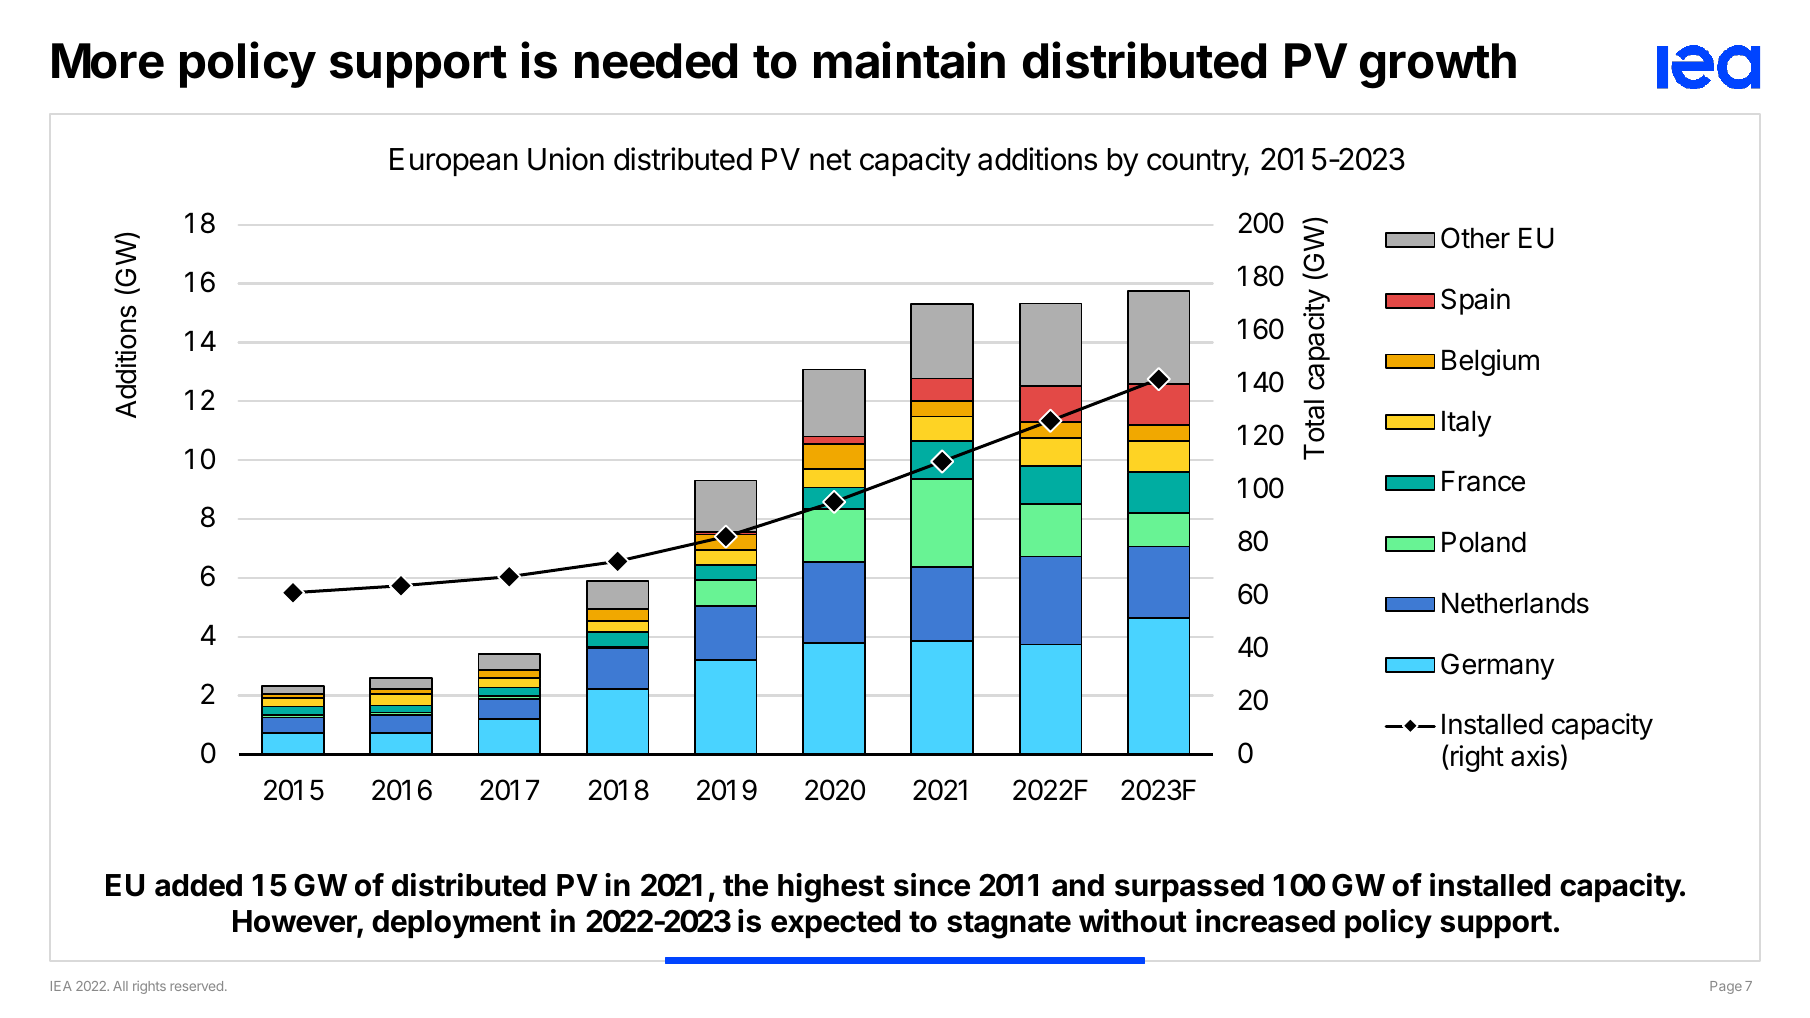  Describe the element at coordinates (1515, 603) in the document. I see `Netherlands` at that location.
